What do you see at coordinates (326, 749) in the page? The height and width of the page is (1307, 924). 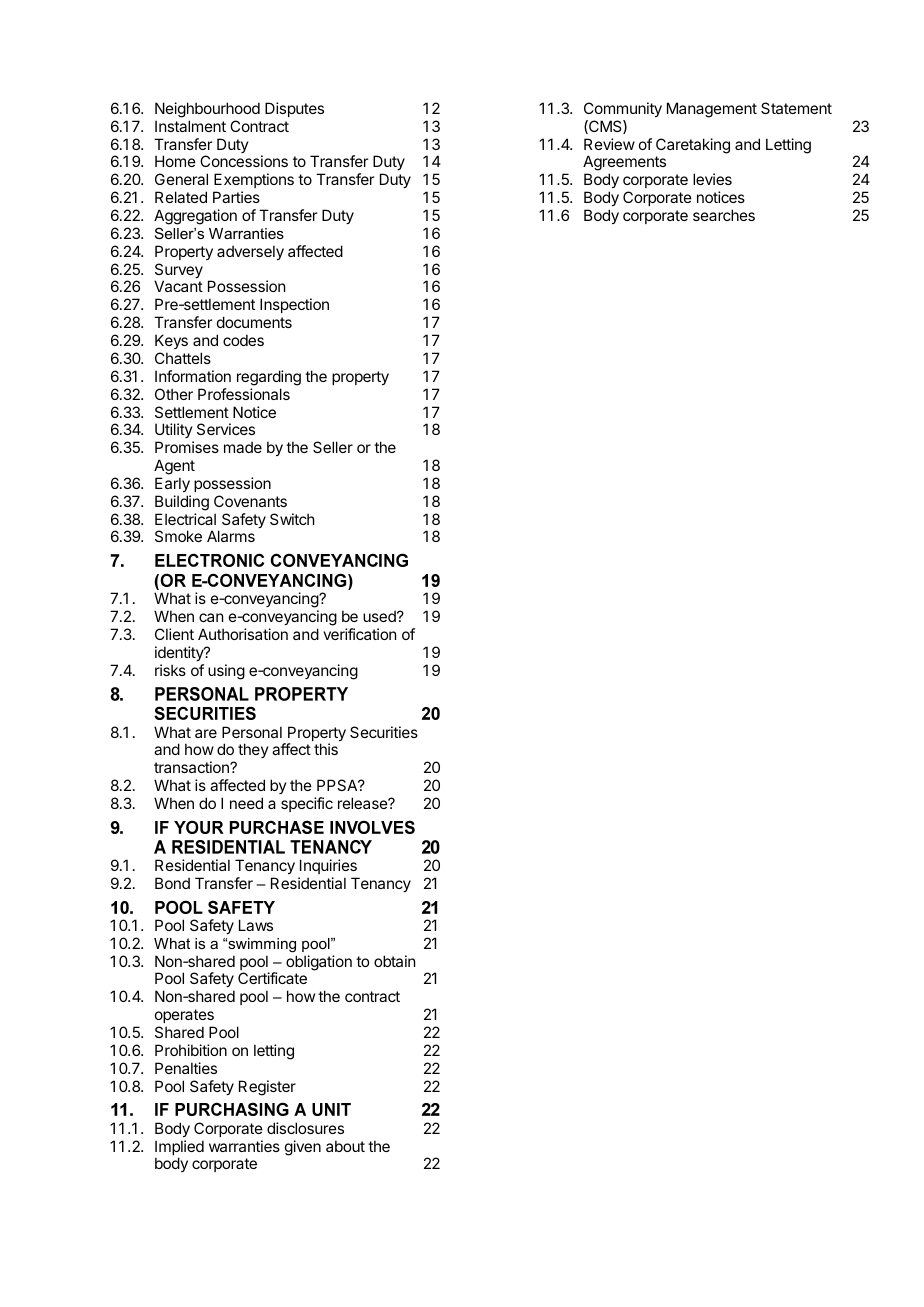 I see `this` at bounding box center [326, 749].
